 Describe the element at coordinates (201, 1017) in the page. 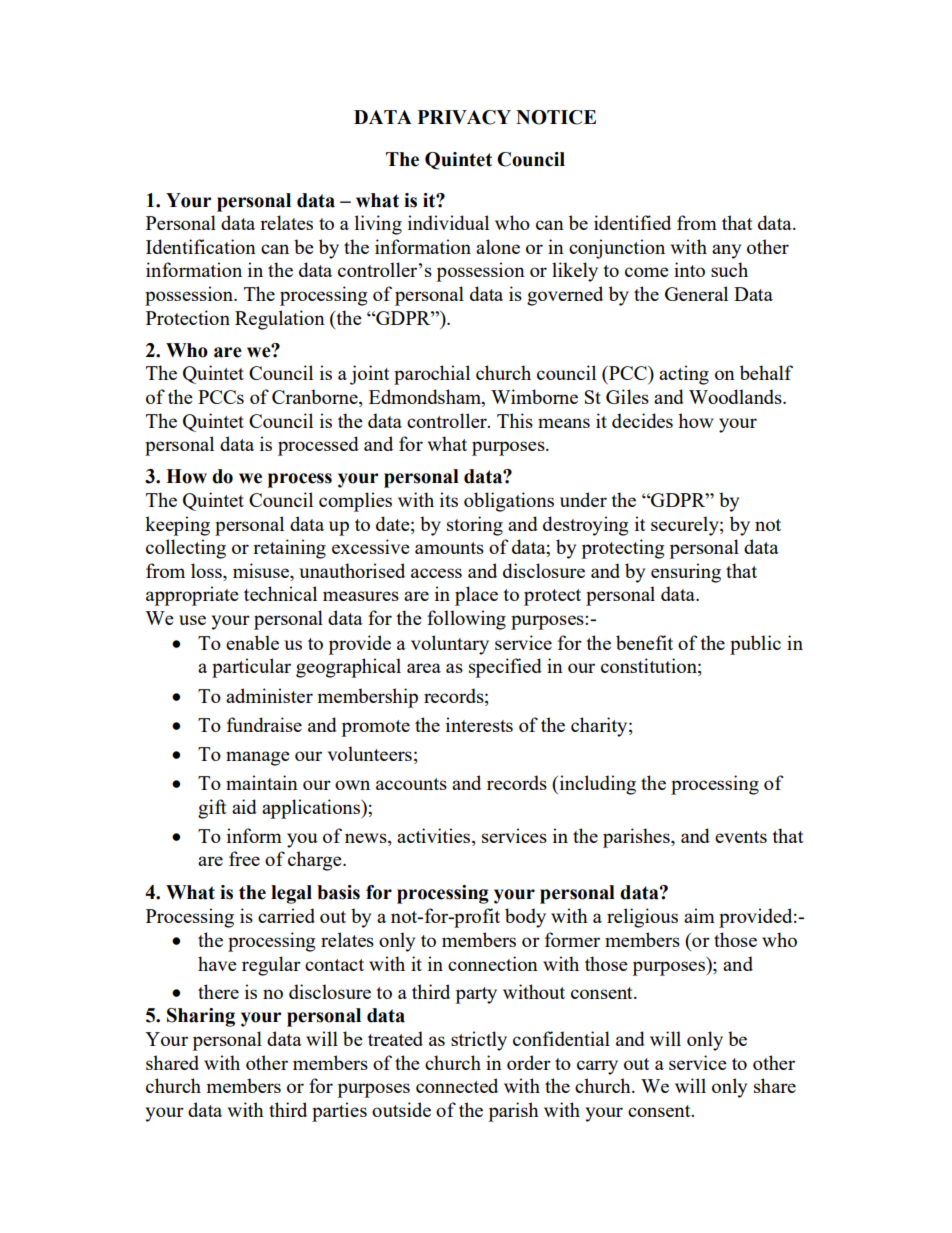

I see `Sharing` at that location.
